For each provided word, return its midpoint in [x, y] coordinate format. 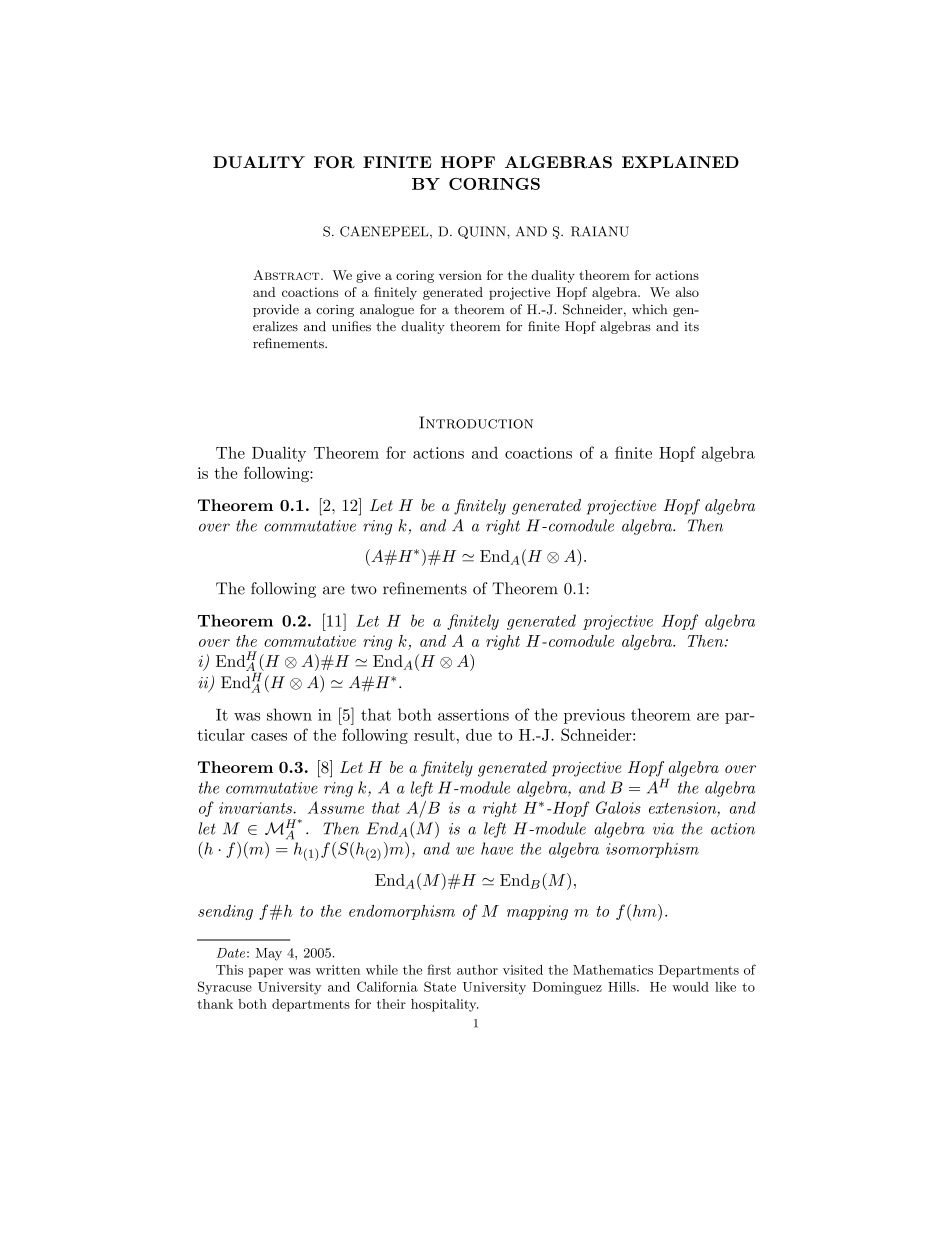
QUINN [483, 232]
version [460, 275]
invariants [256, 808]
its [691, 327]
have [497, 848]
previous [594, 716]
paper [265, 972]
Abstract [287, 275]
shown [289, 714]
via [663, 829]
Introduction [476, 422]
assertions [473, 715]
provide [276, 310]
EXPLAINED [680, 162]
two [364, 589]
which [649, 309]
